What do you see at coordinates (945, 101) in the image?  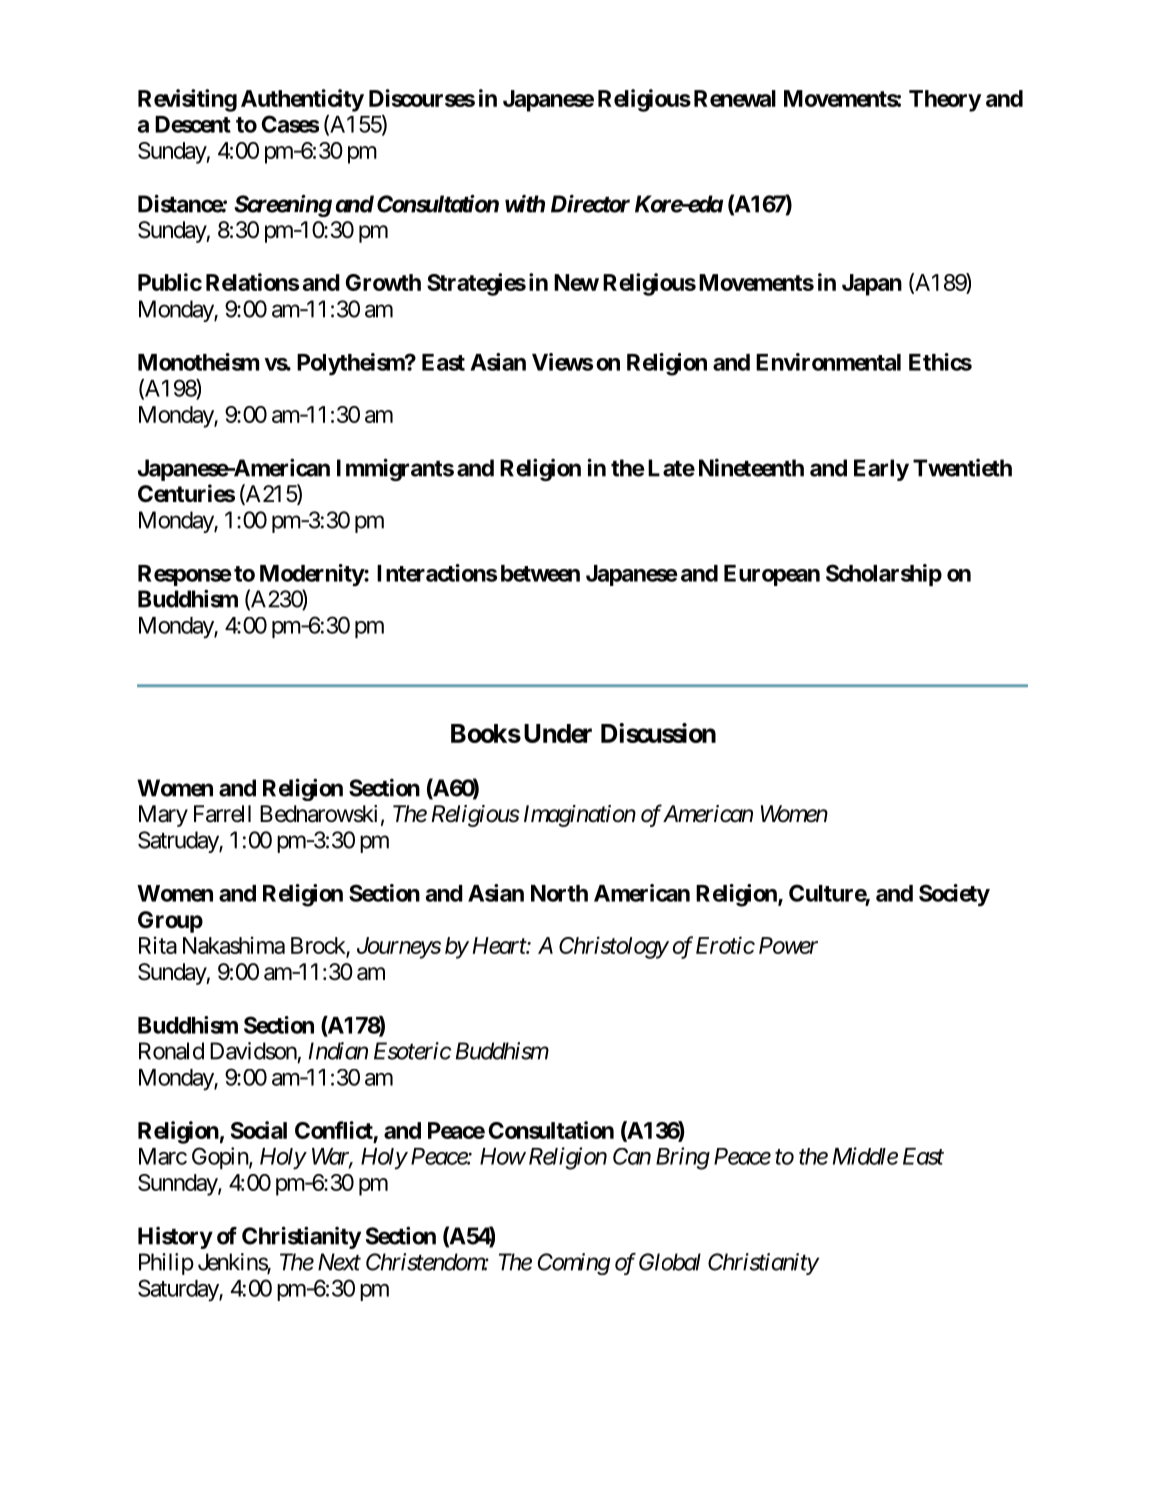 I see `Theory` at bounding box center [945, 101].
